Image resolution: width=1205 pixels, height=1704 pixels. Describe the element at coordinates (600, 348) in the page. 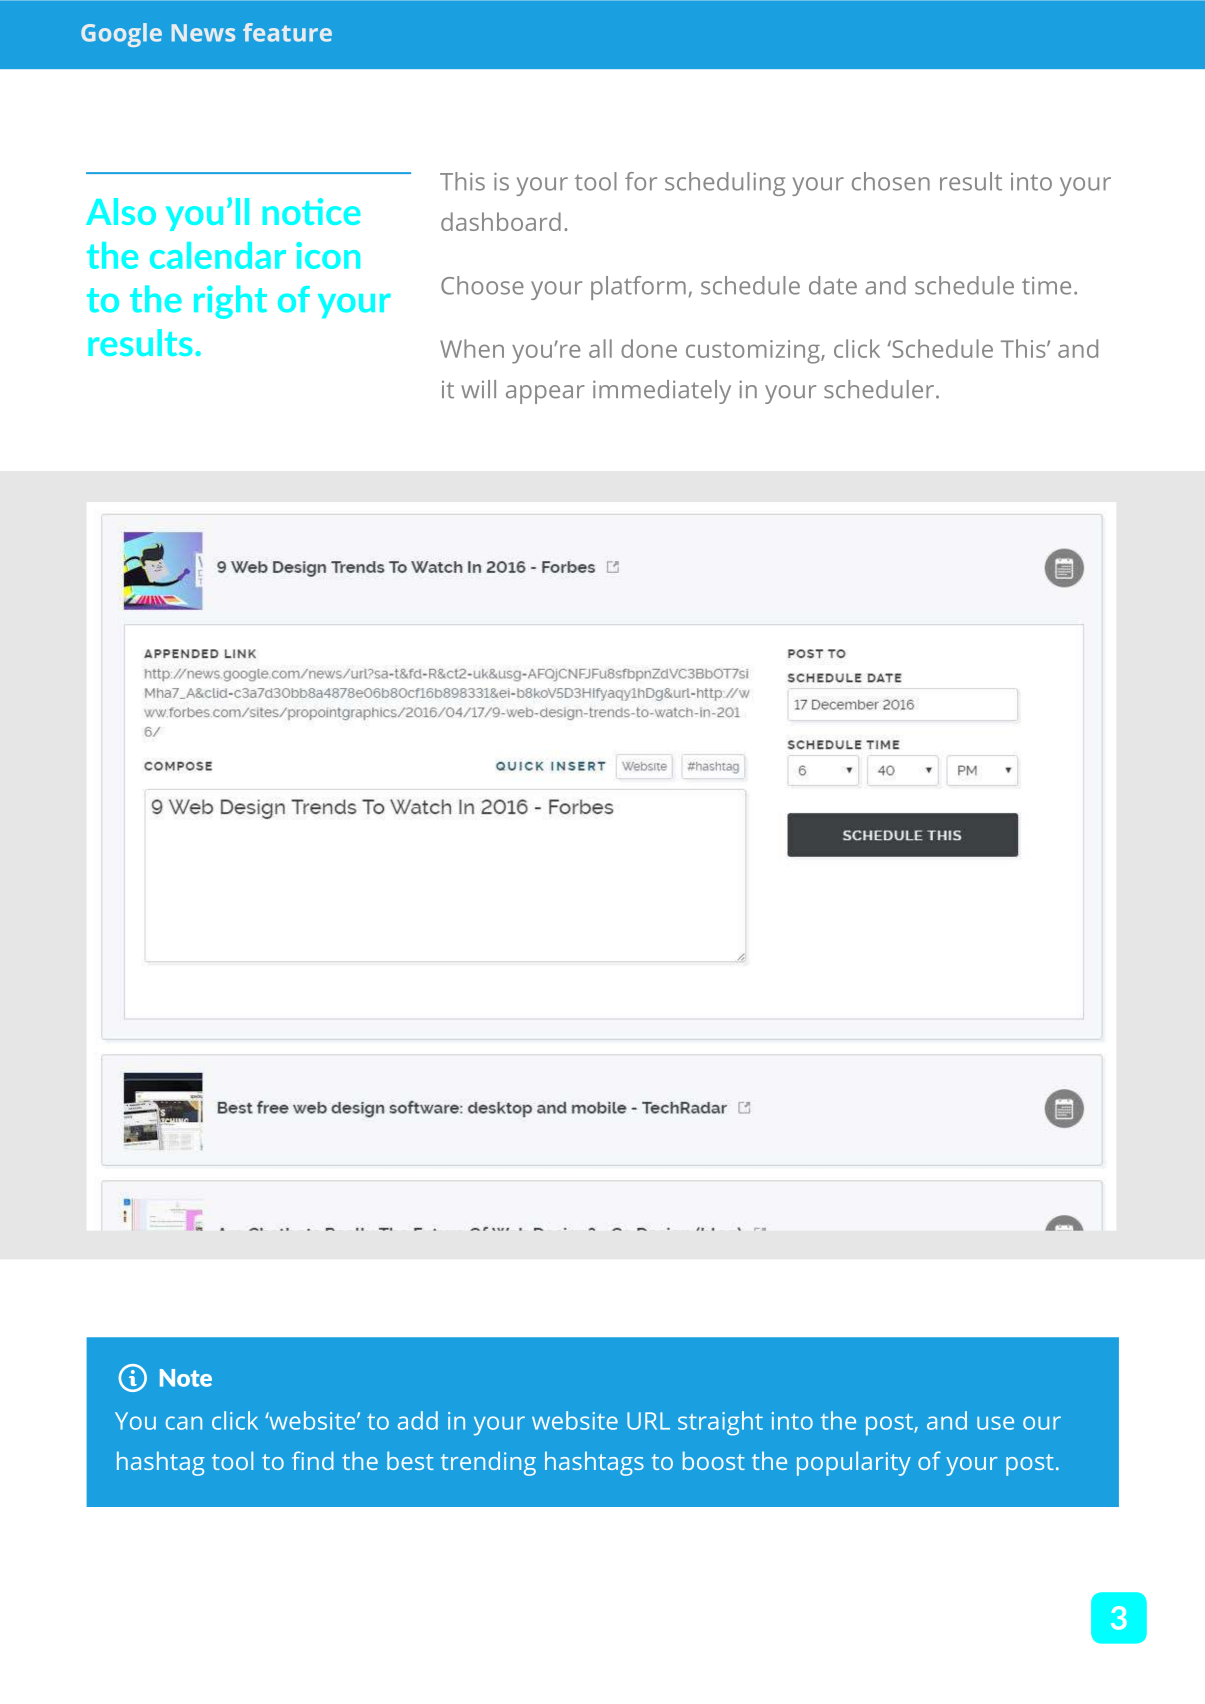

I see `all` at that location.
